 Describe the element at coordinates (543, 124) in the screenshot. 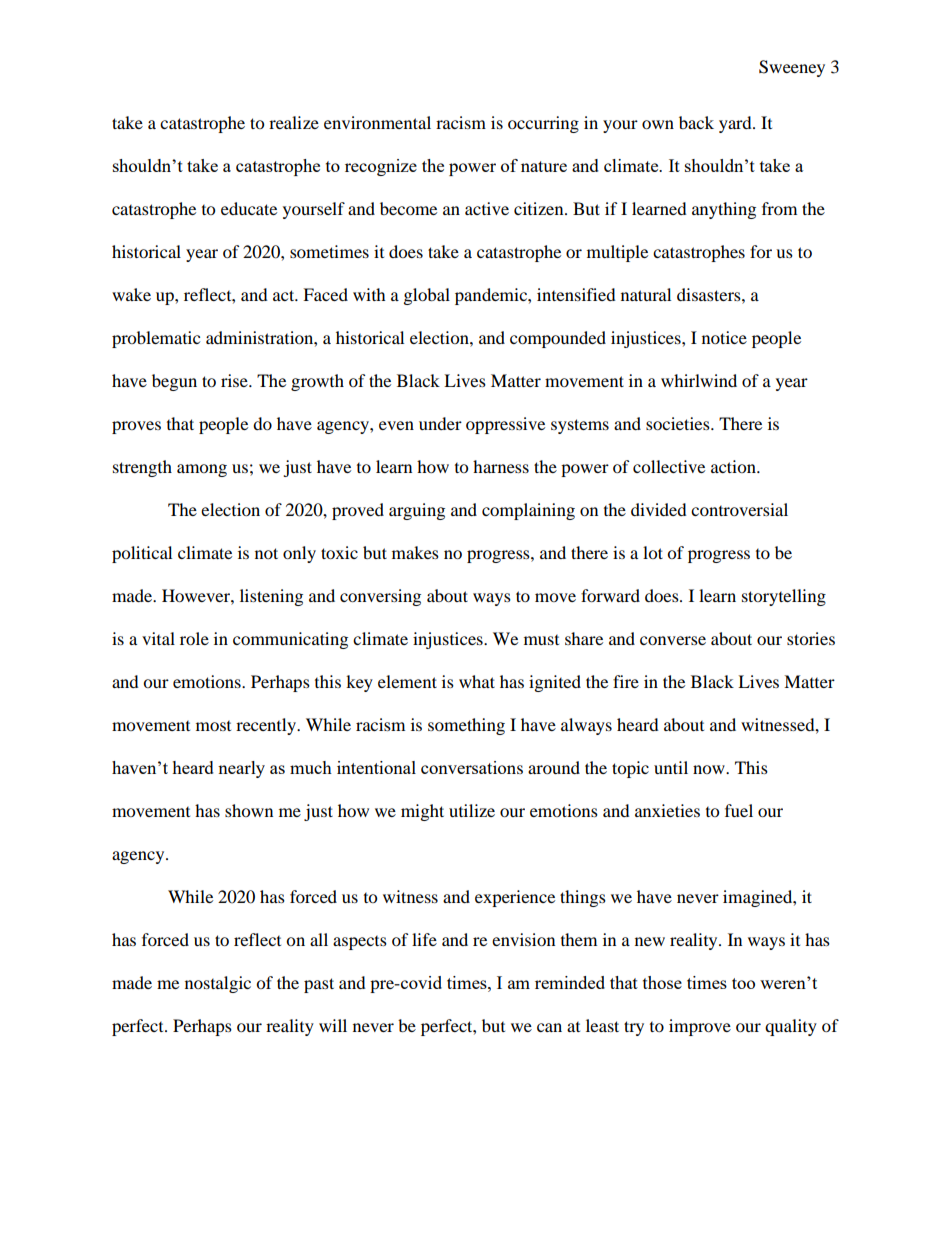

I see `occurring` at that location.
